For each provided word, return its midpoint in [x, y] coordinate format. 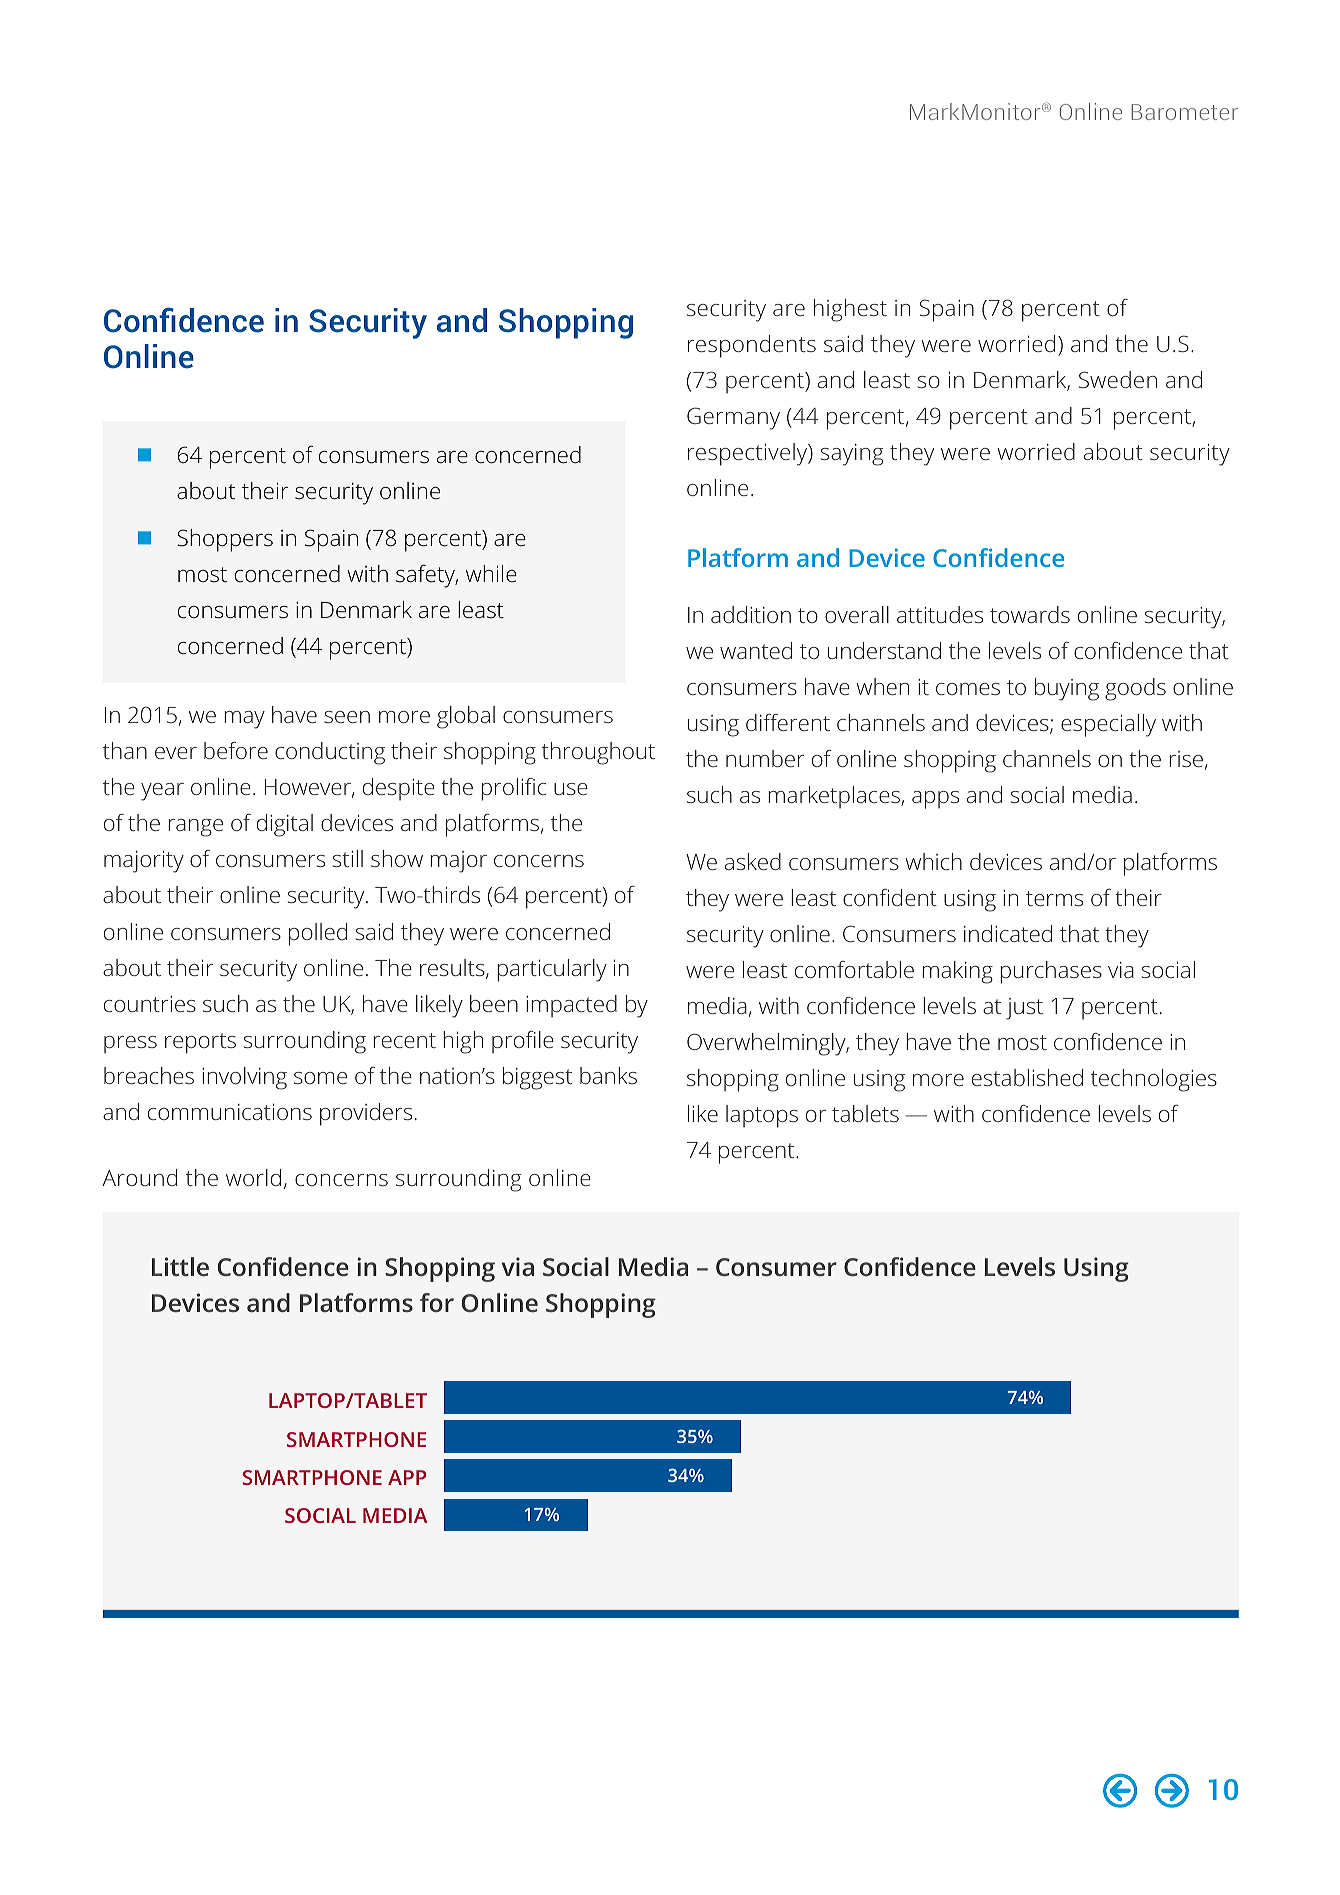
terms [1054, 898]
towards [1030, 614]
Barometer [1184, 112]
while [491, 573]
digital [285, 825]
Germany [733, 418]
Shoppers [225, 540]
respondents [752, 346]
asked [753, 861]
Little [180, 1266]
